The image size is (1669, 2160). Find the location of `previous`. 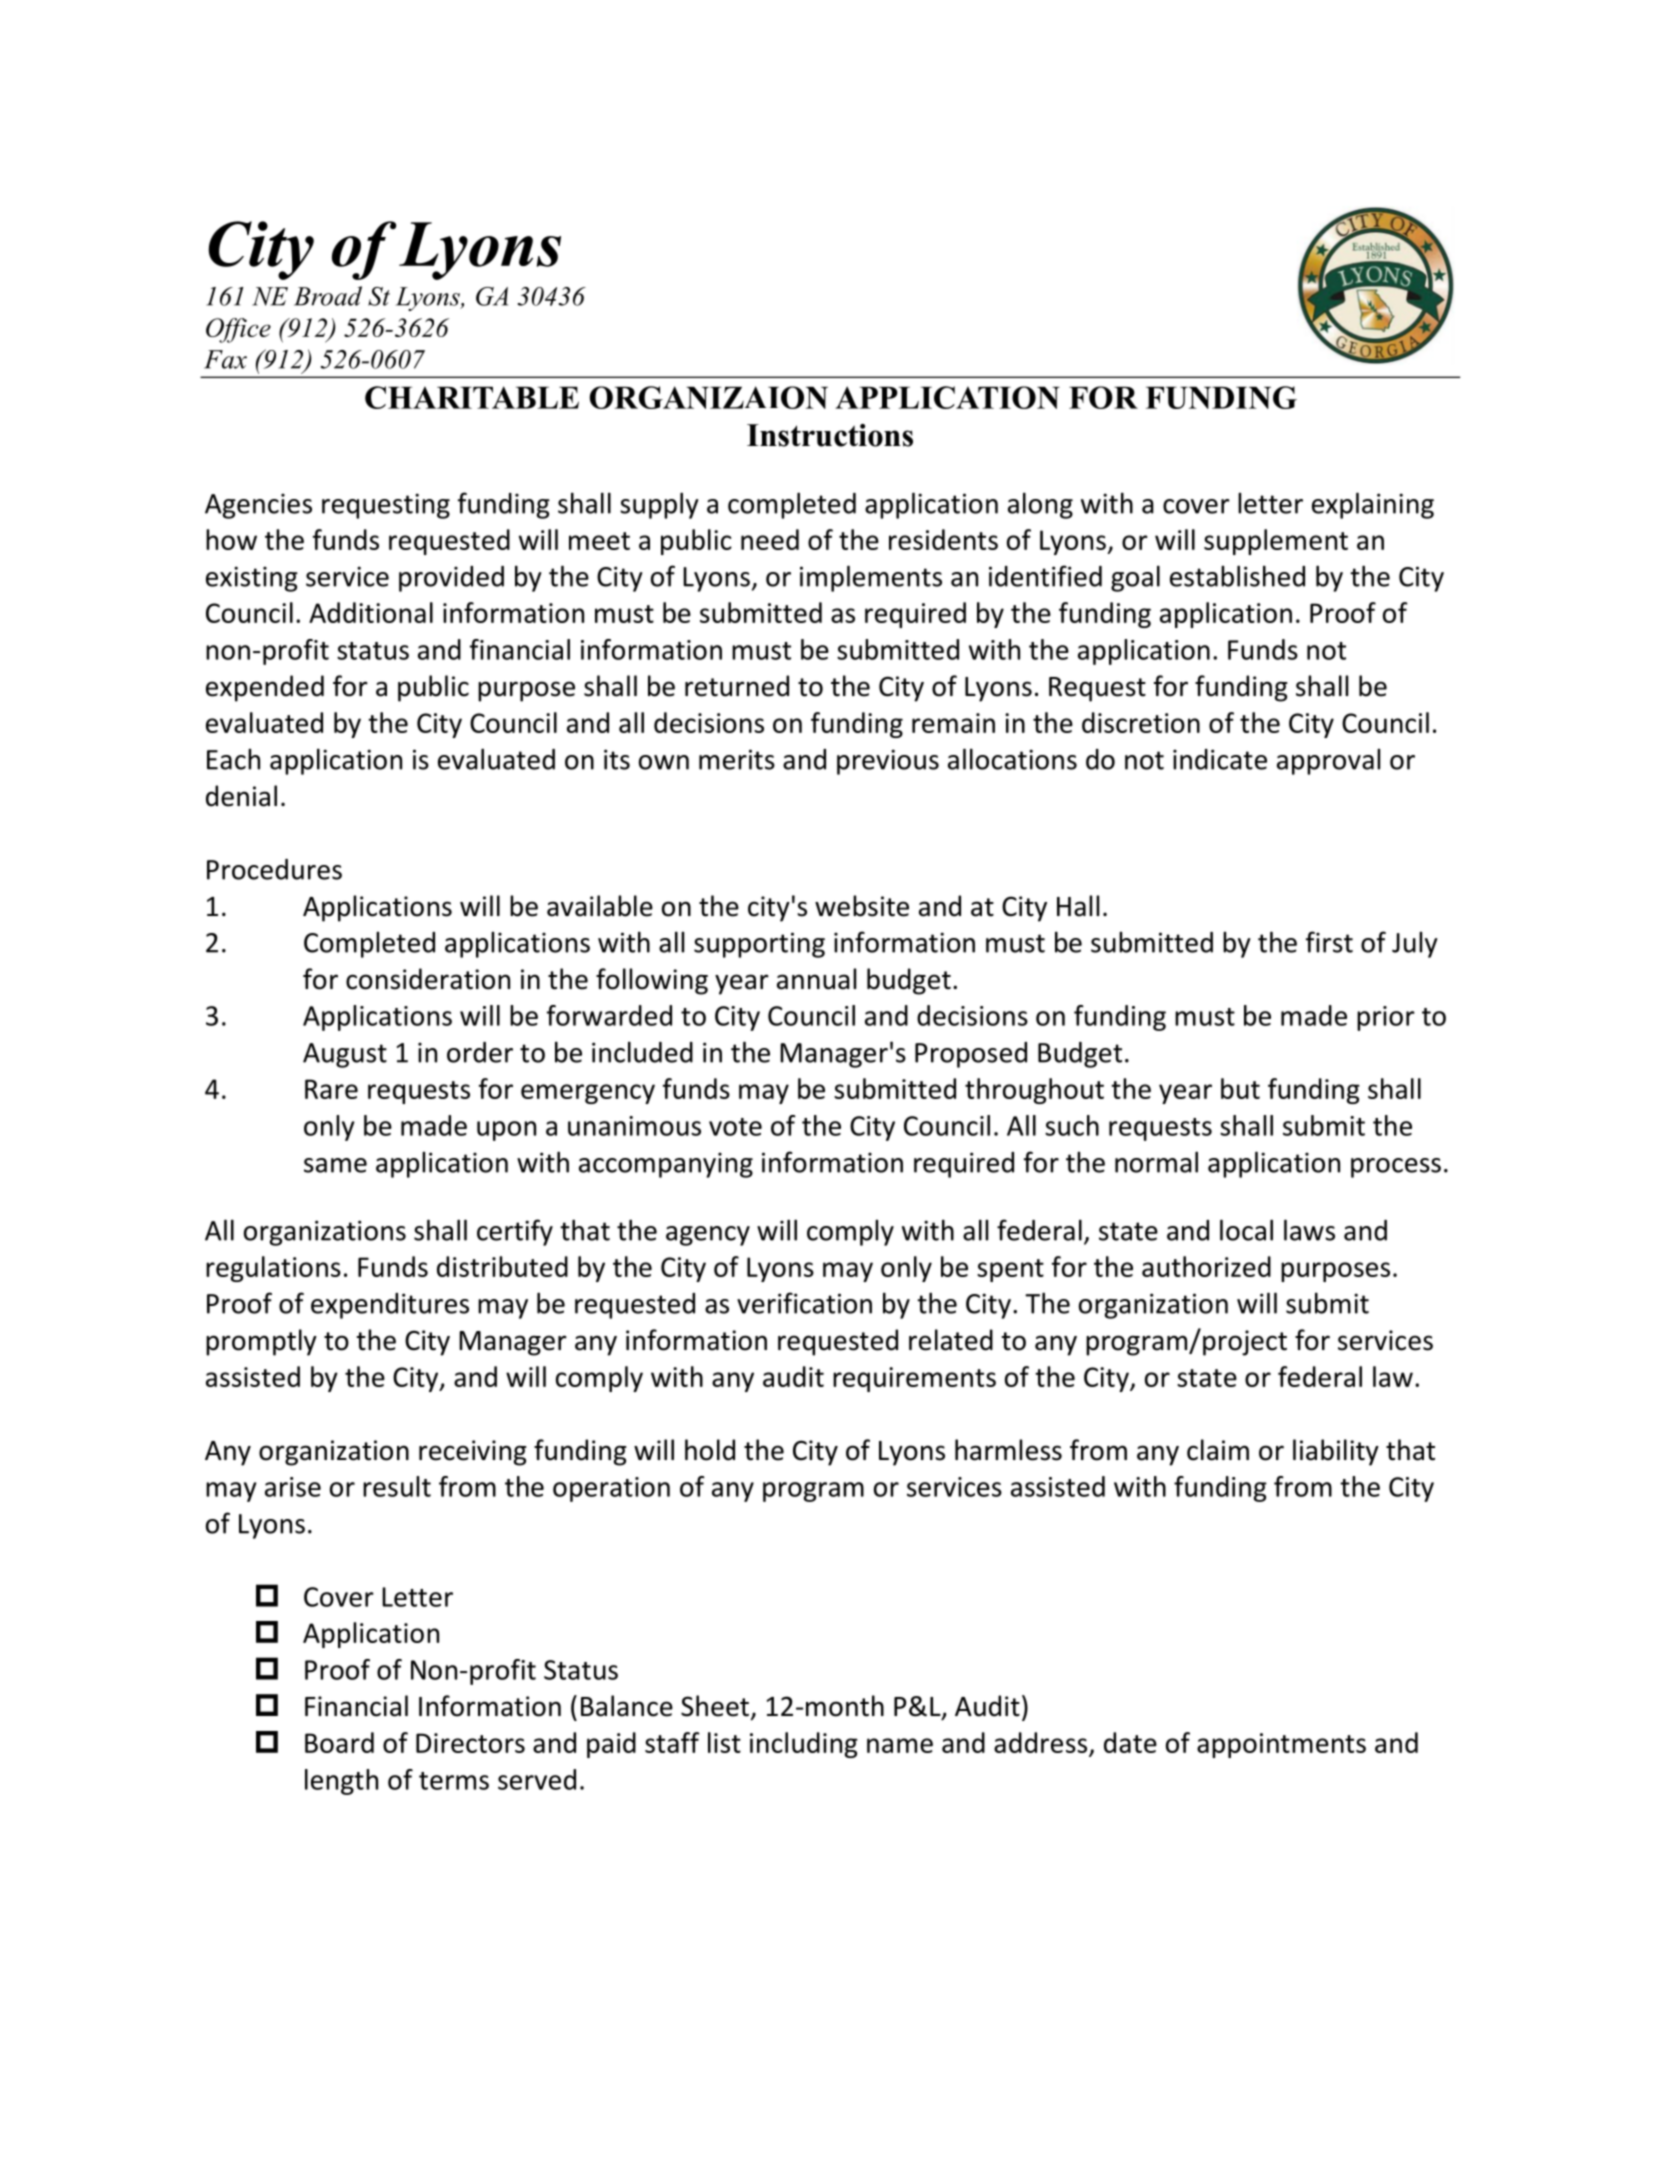

previous is located at coordinates (888, 762).
